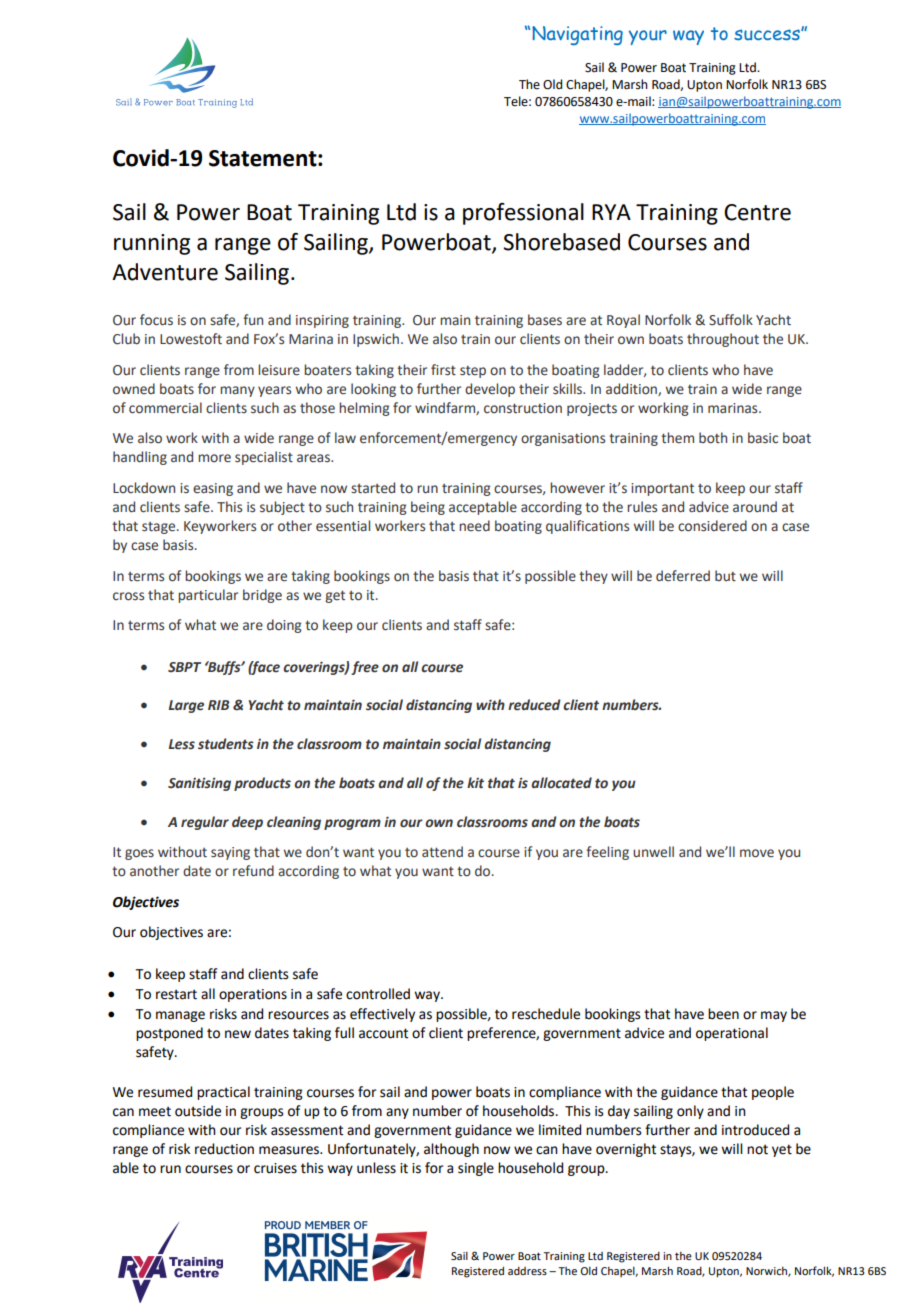  I want to click on running, so click(152, 244).
